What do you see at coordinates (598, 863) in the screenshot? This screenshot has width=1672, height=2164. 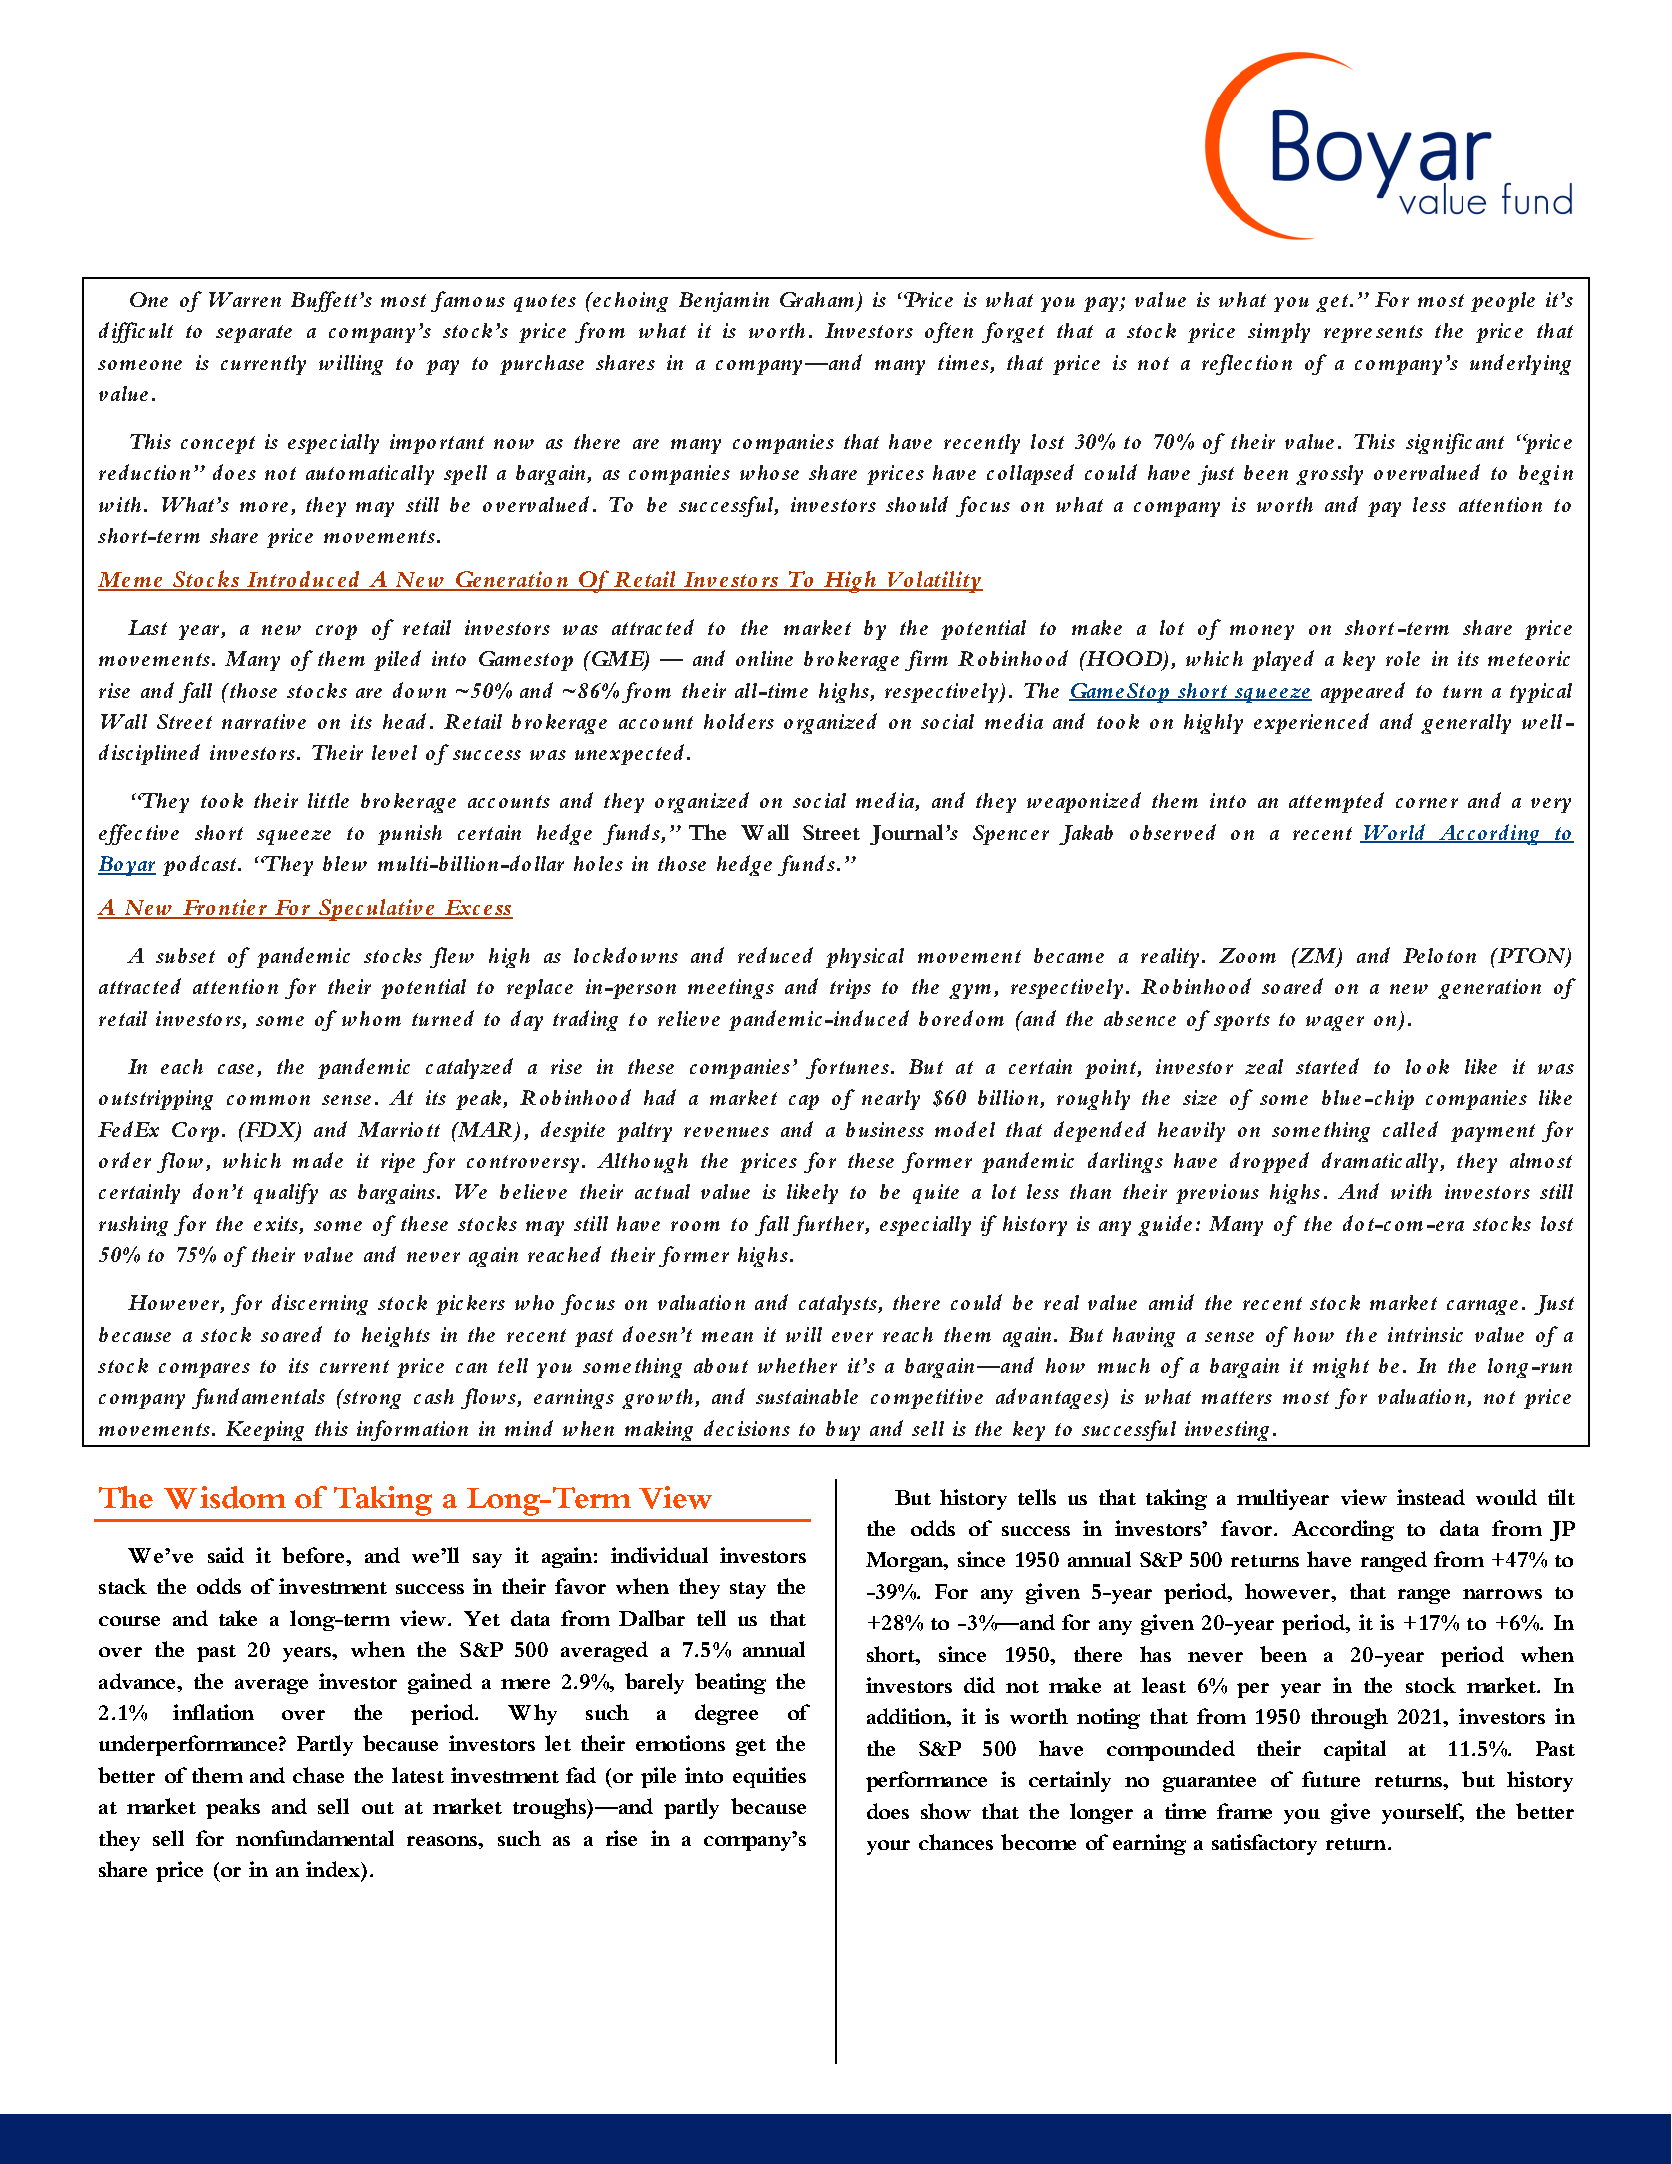 I see `holes` at bounding box center [598, 863].
